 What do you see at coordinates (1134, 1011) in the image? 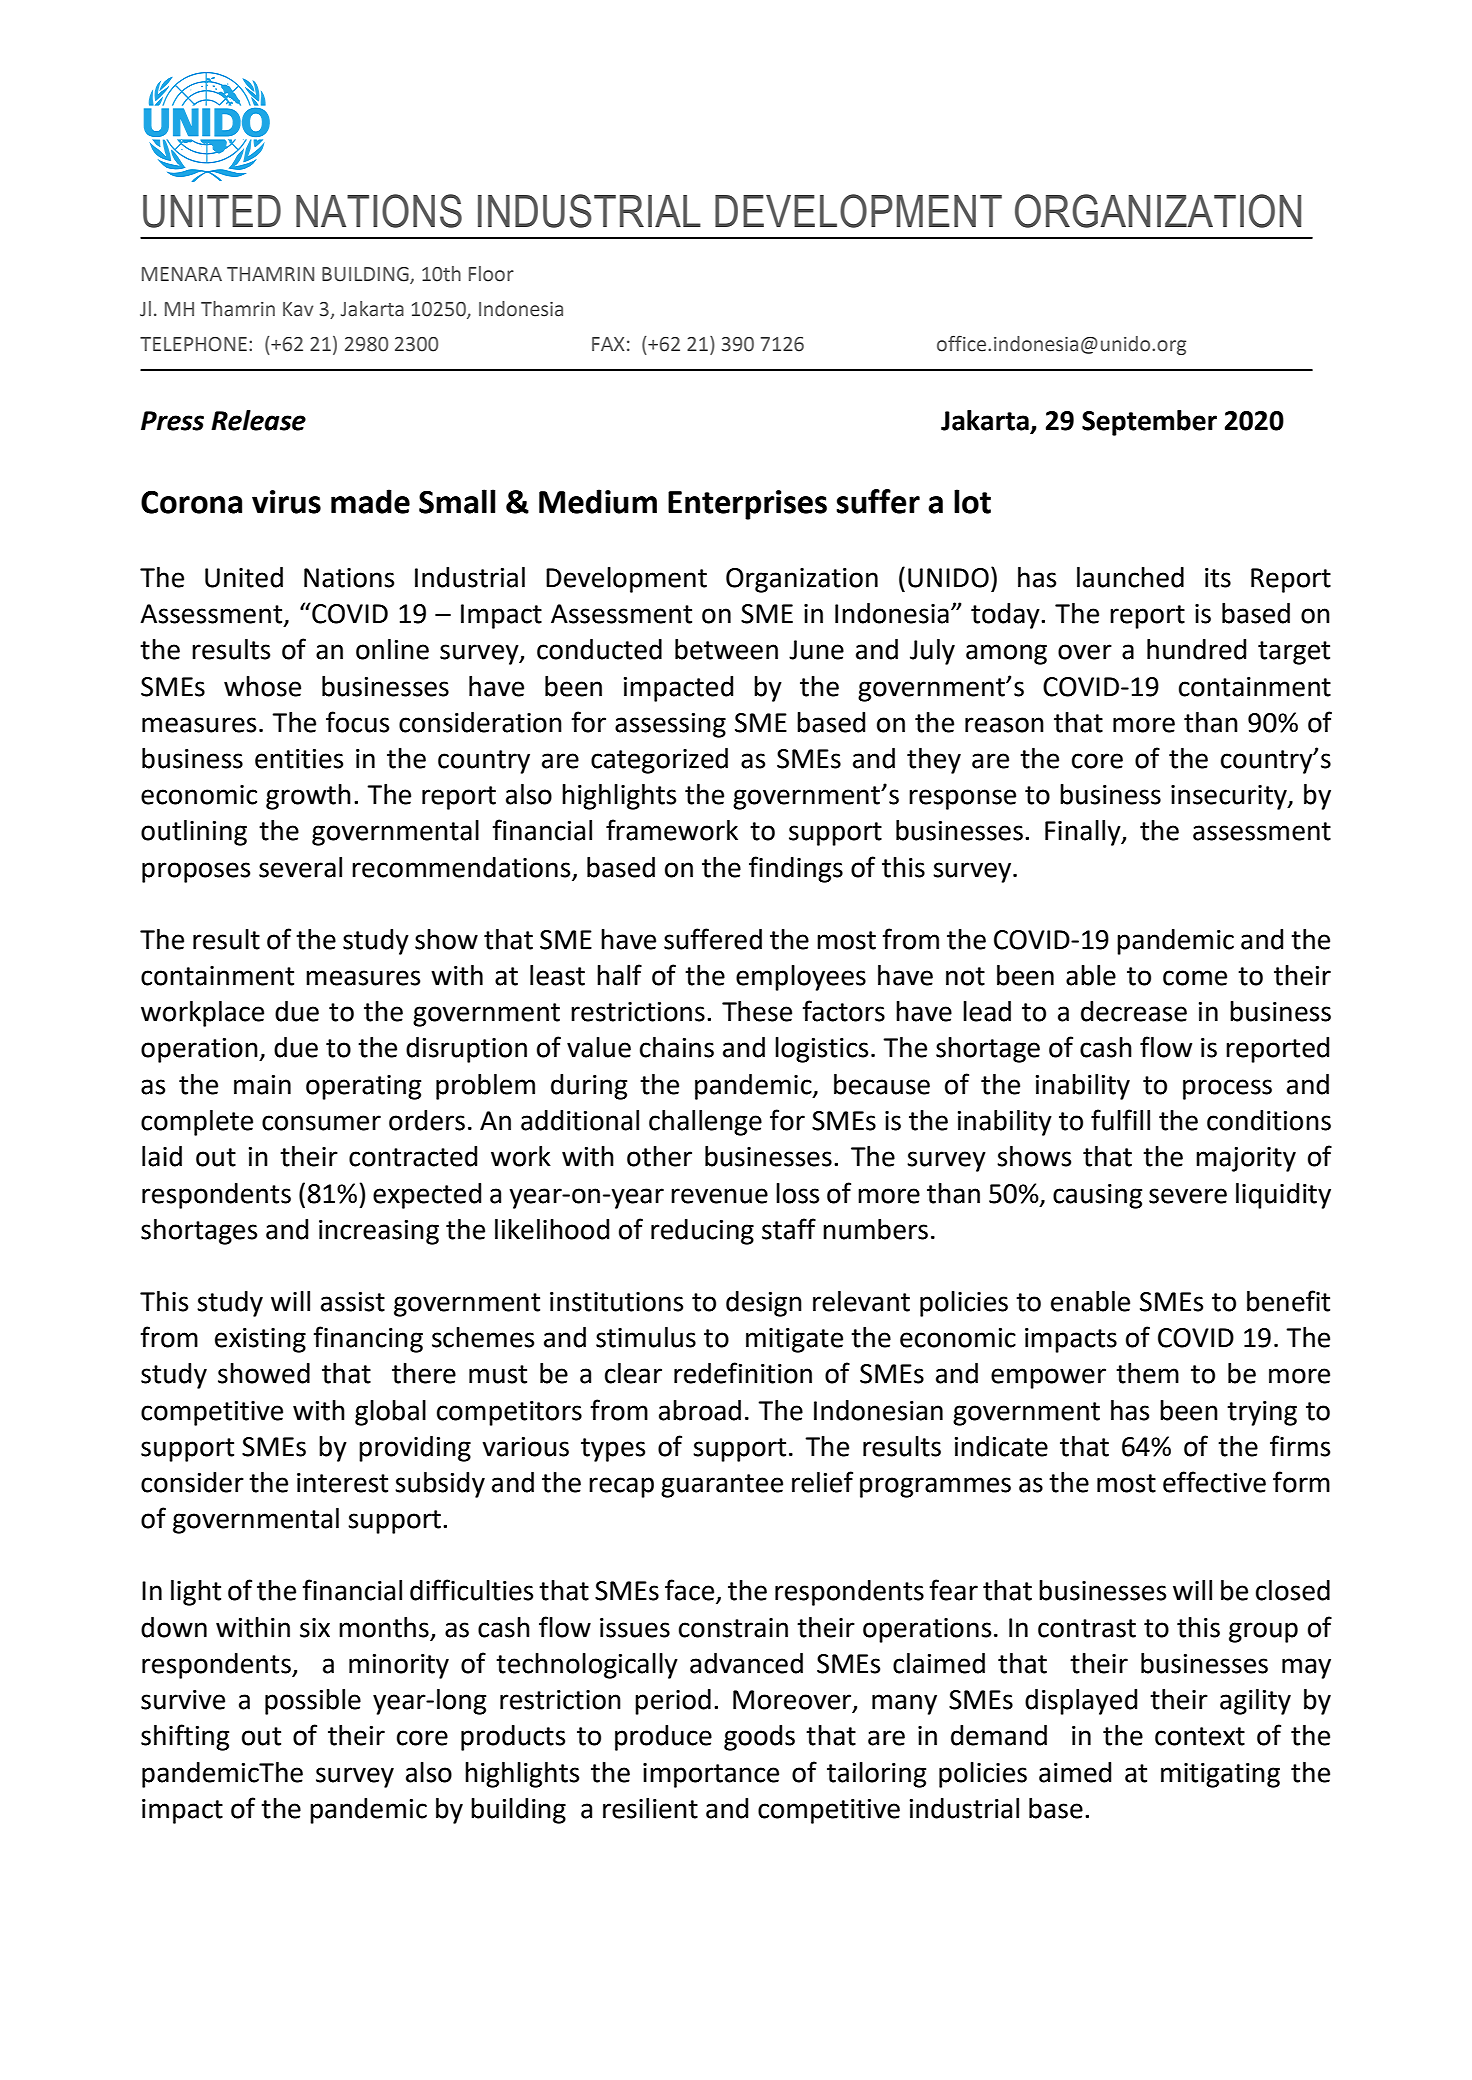
I see `decrease` at bounding box center [1134, 1011].
